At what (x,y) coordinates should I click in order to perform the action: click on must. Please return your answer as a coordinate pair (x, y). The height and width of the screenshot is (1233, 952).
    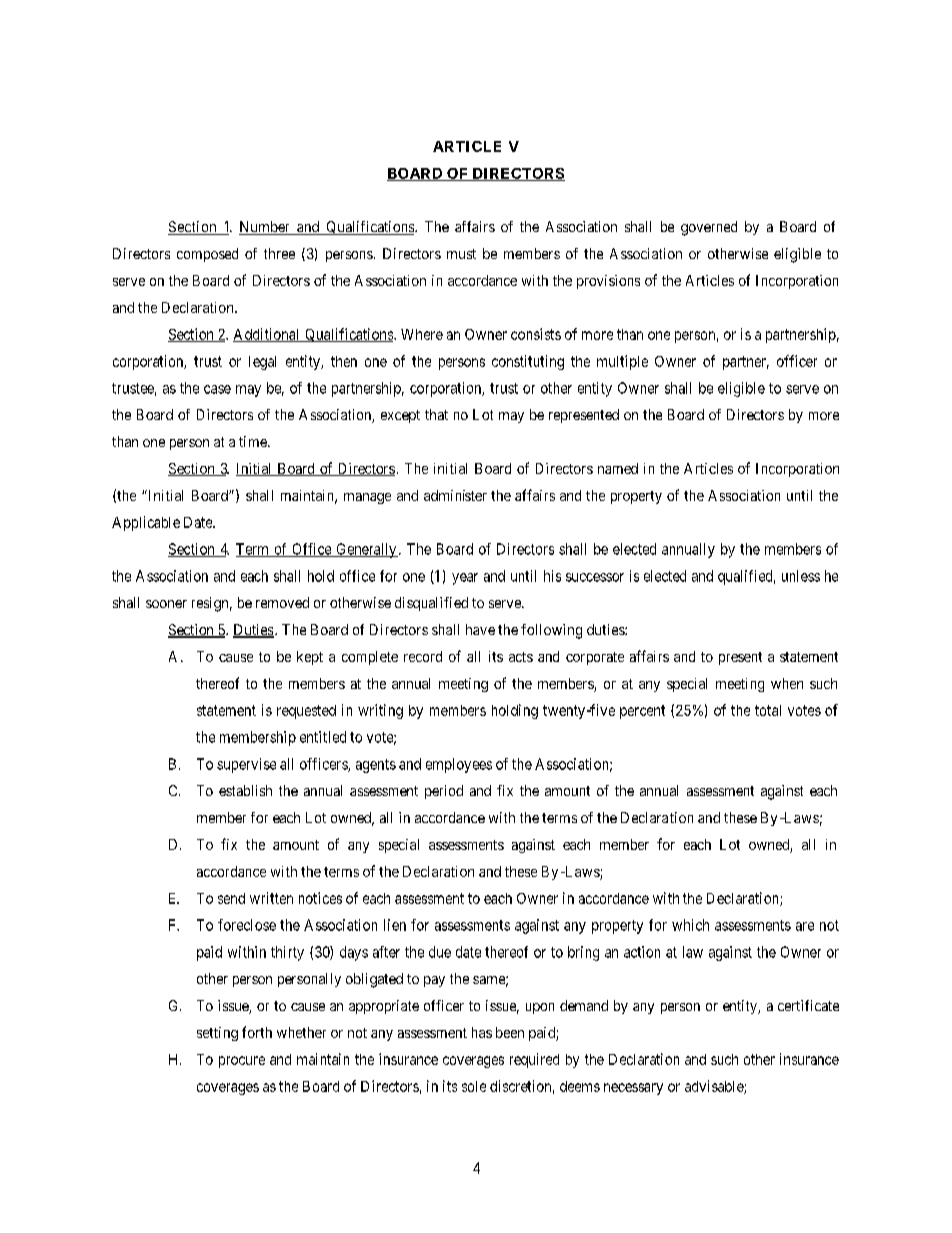
    Looking at the image, I should click on (461, 254).
